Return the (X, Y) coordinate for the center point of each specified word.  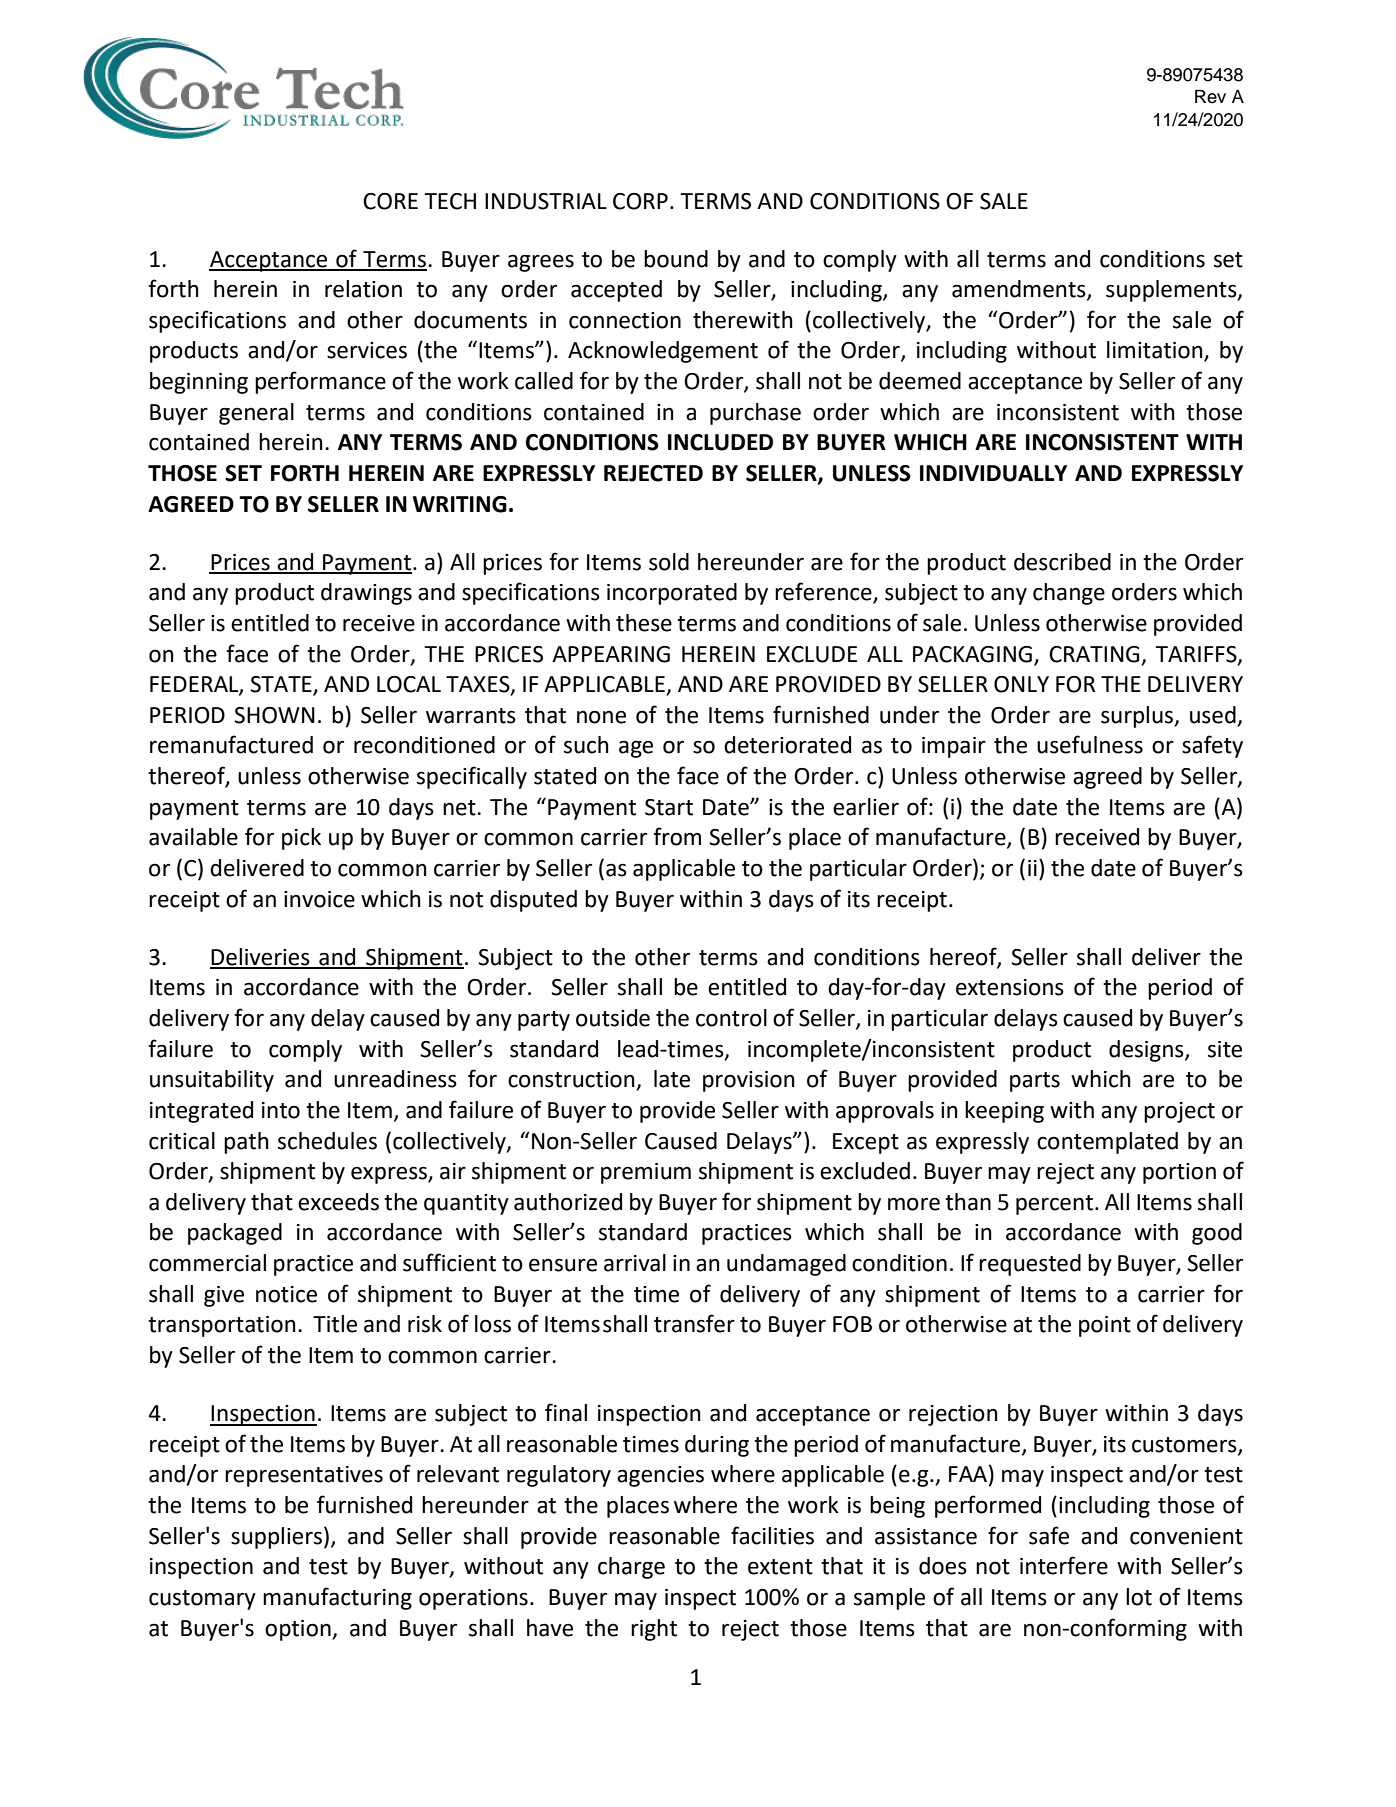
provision (749, 1081)
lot (1139, 1597)
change (1069, 594)
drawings (366, 594)
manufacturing (337, 1598)
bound (676, 259)
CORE (390, 201)
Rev (1210, 96)
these (644, 623)
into (281, 1110)
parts (1035, 1082)
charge (631, 1568)
